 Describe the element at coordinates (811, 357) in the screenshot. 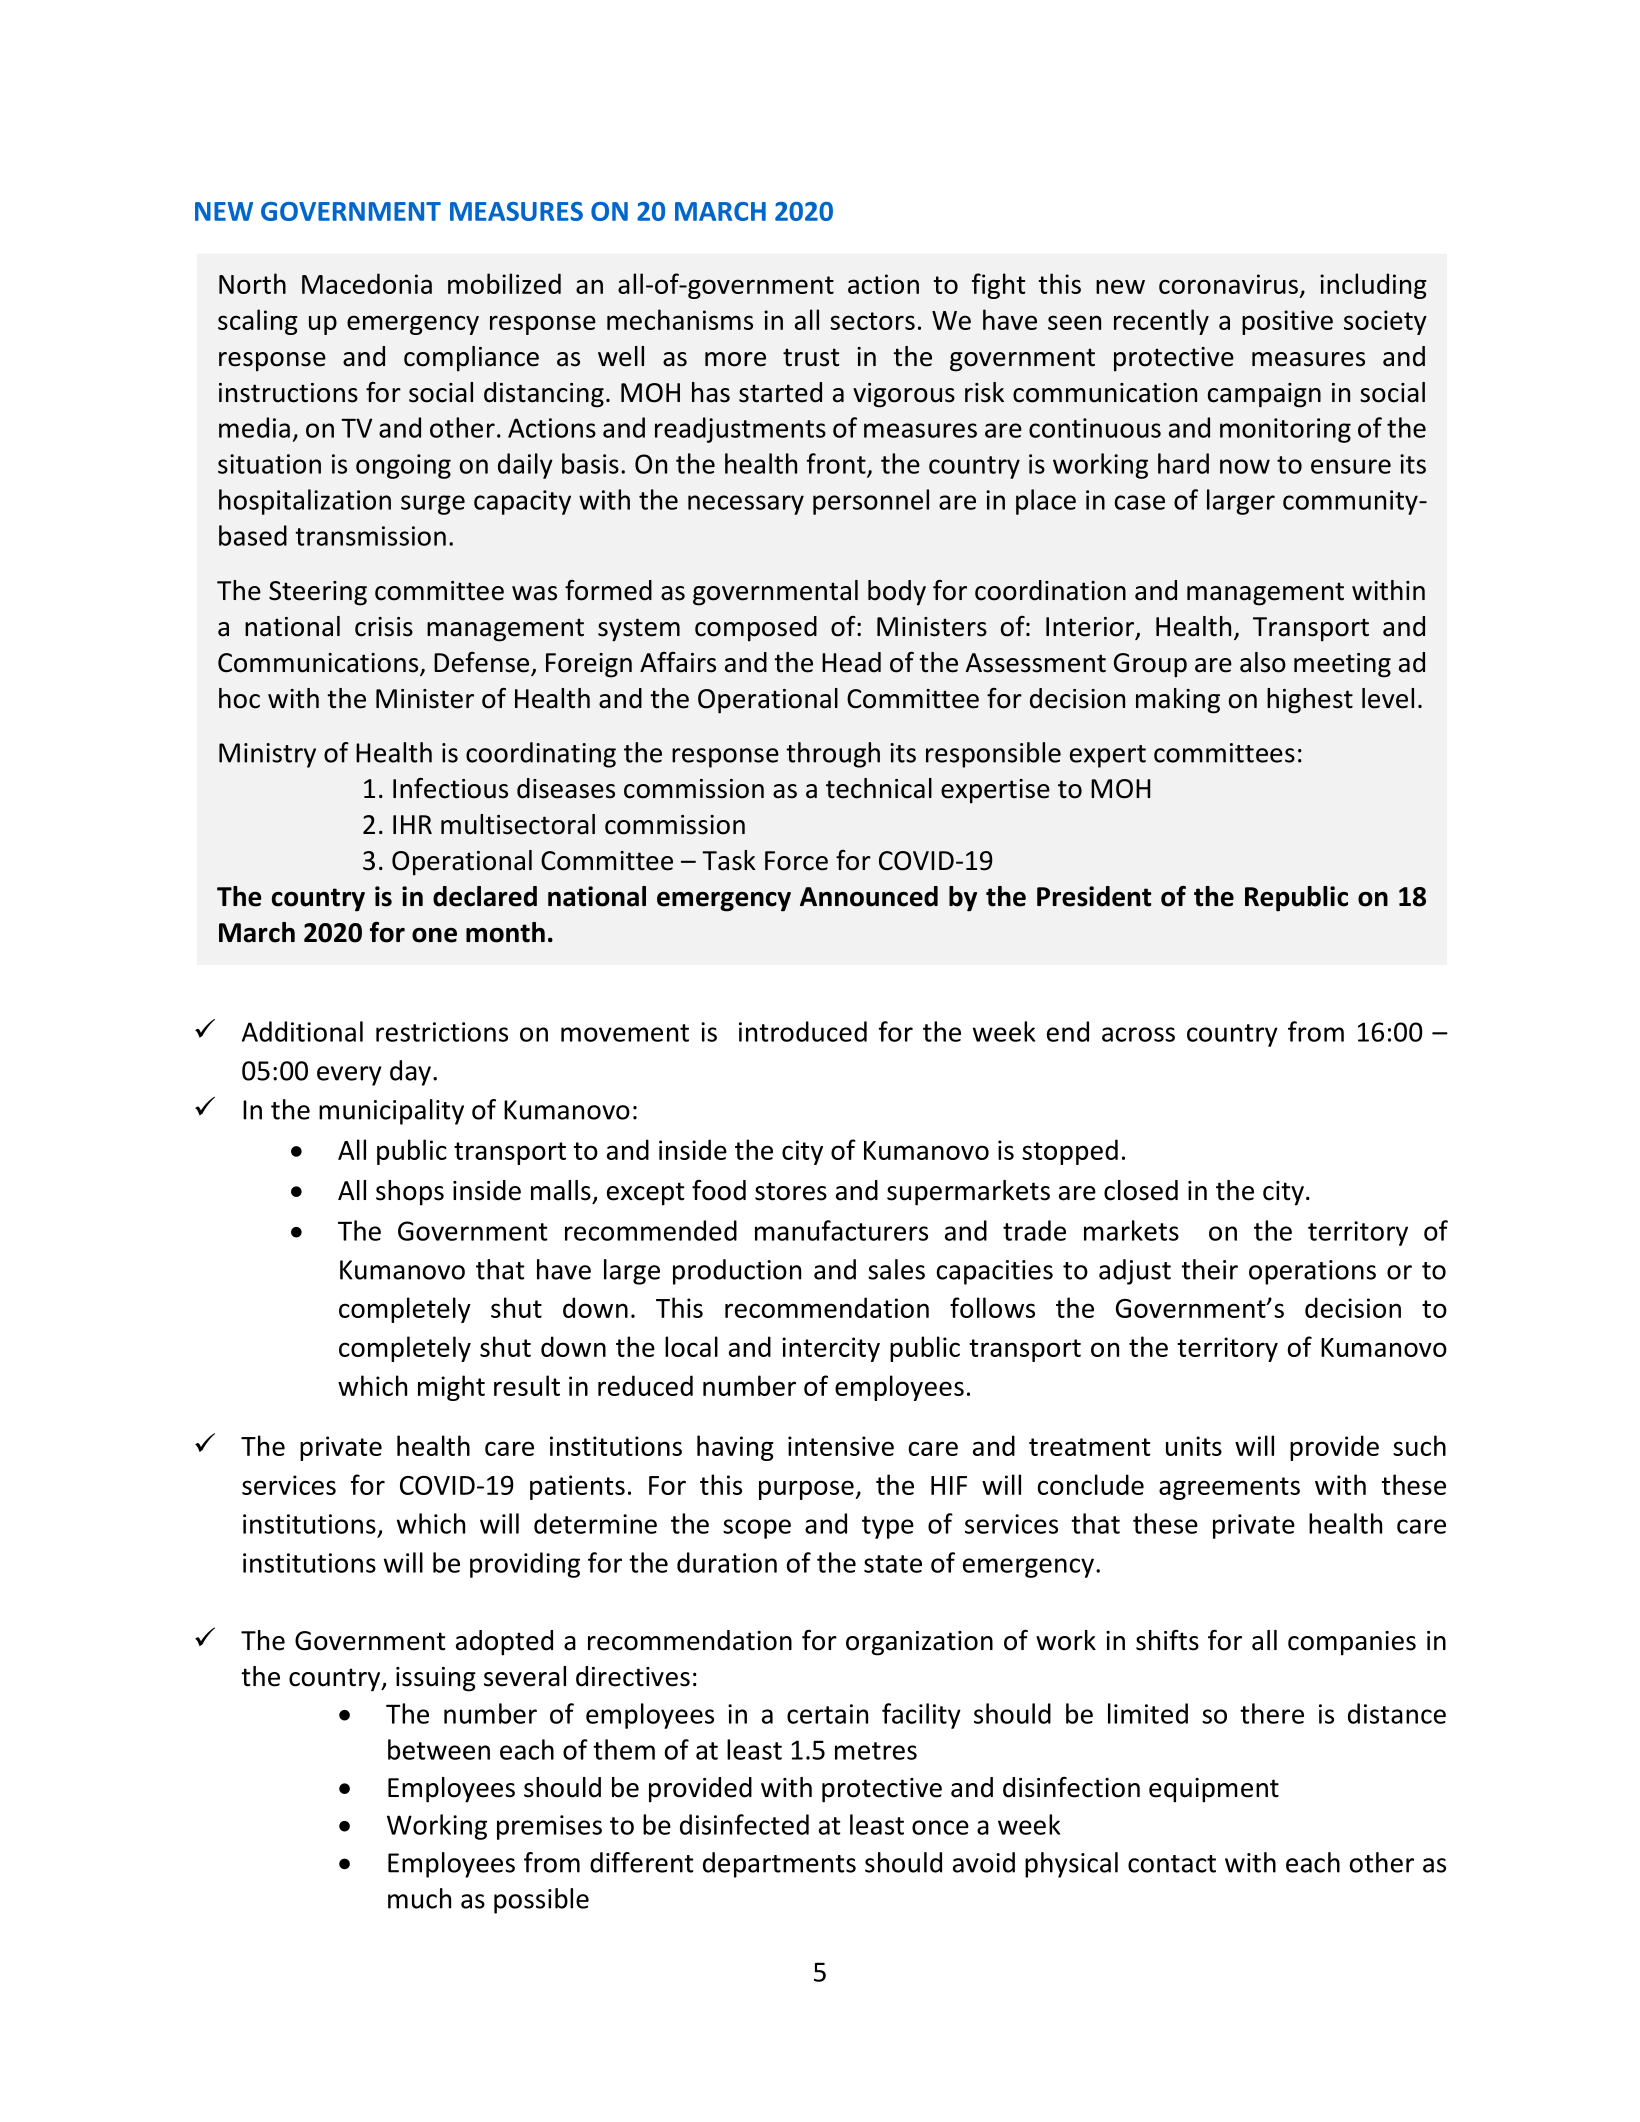

I see `trust` at that location.
